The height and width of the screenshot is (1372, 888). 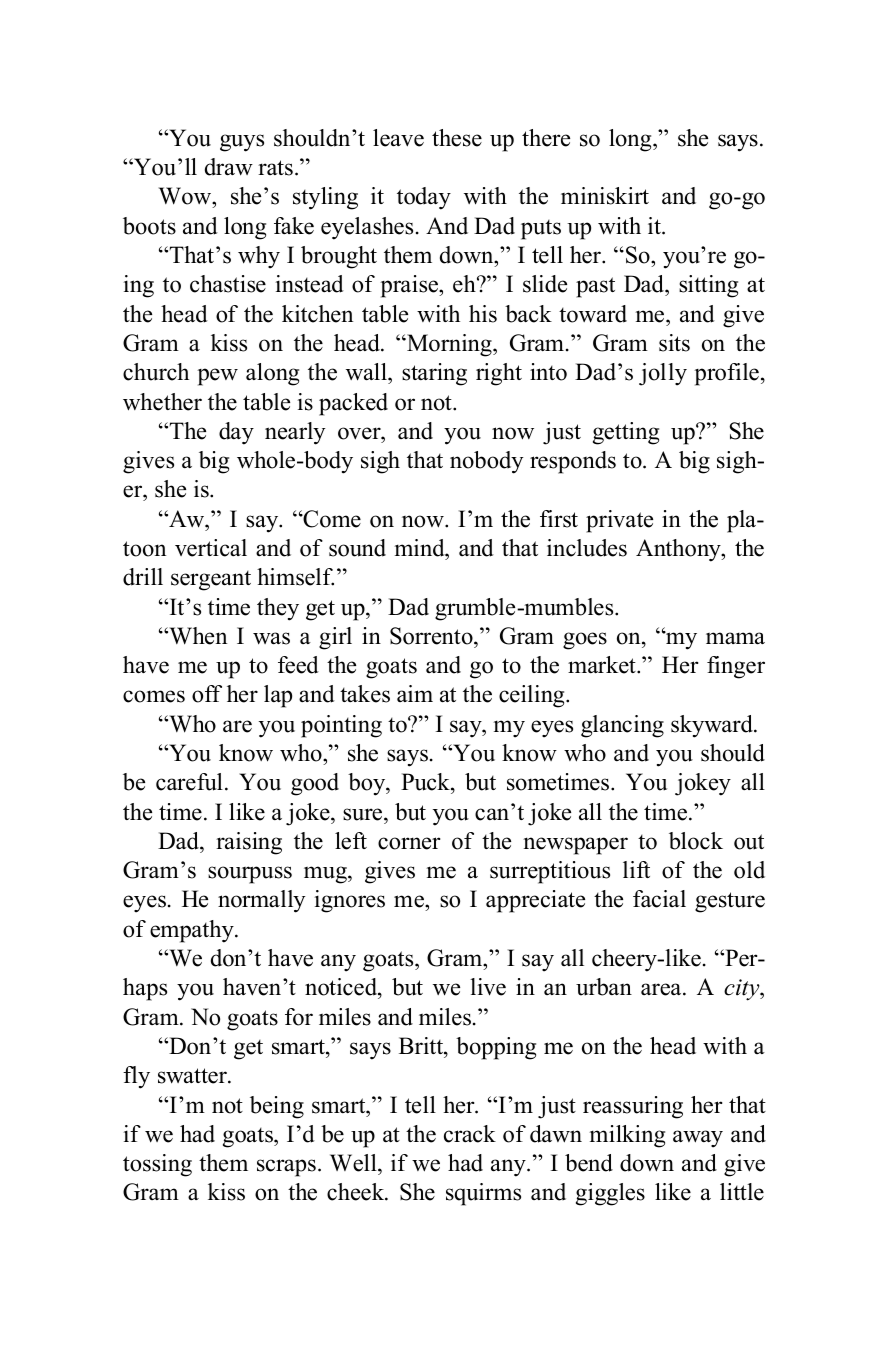 I want to click on miniskirt, so click(x=605, y=196).
